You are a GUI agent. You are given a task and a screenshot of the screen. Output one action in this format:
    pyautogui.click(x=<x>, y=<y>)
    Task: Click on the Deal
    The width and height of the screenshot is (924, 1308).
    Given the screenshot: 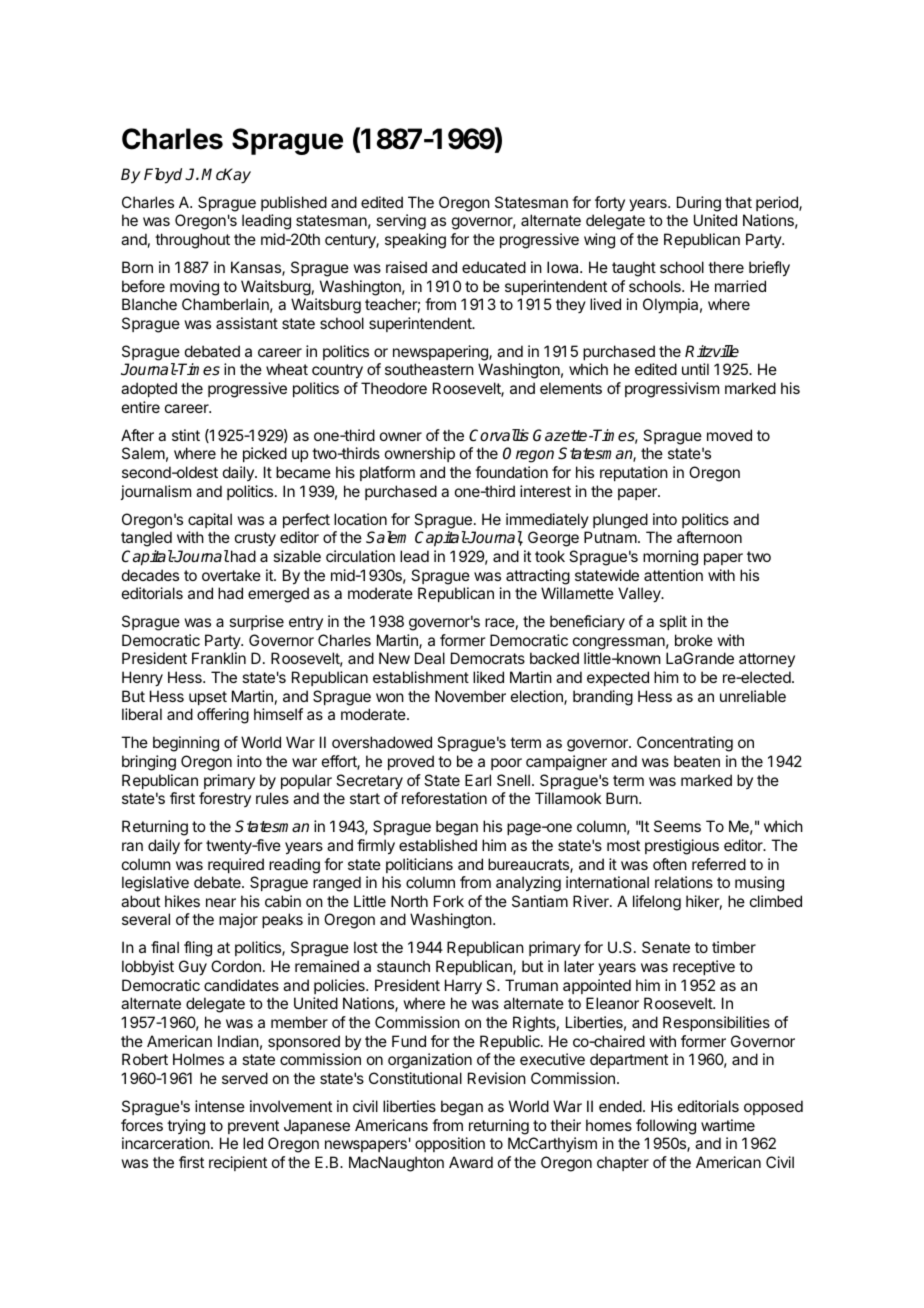 What is the action you would take?
    pyautogui.click(x=430, y=658)
